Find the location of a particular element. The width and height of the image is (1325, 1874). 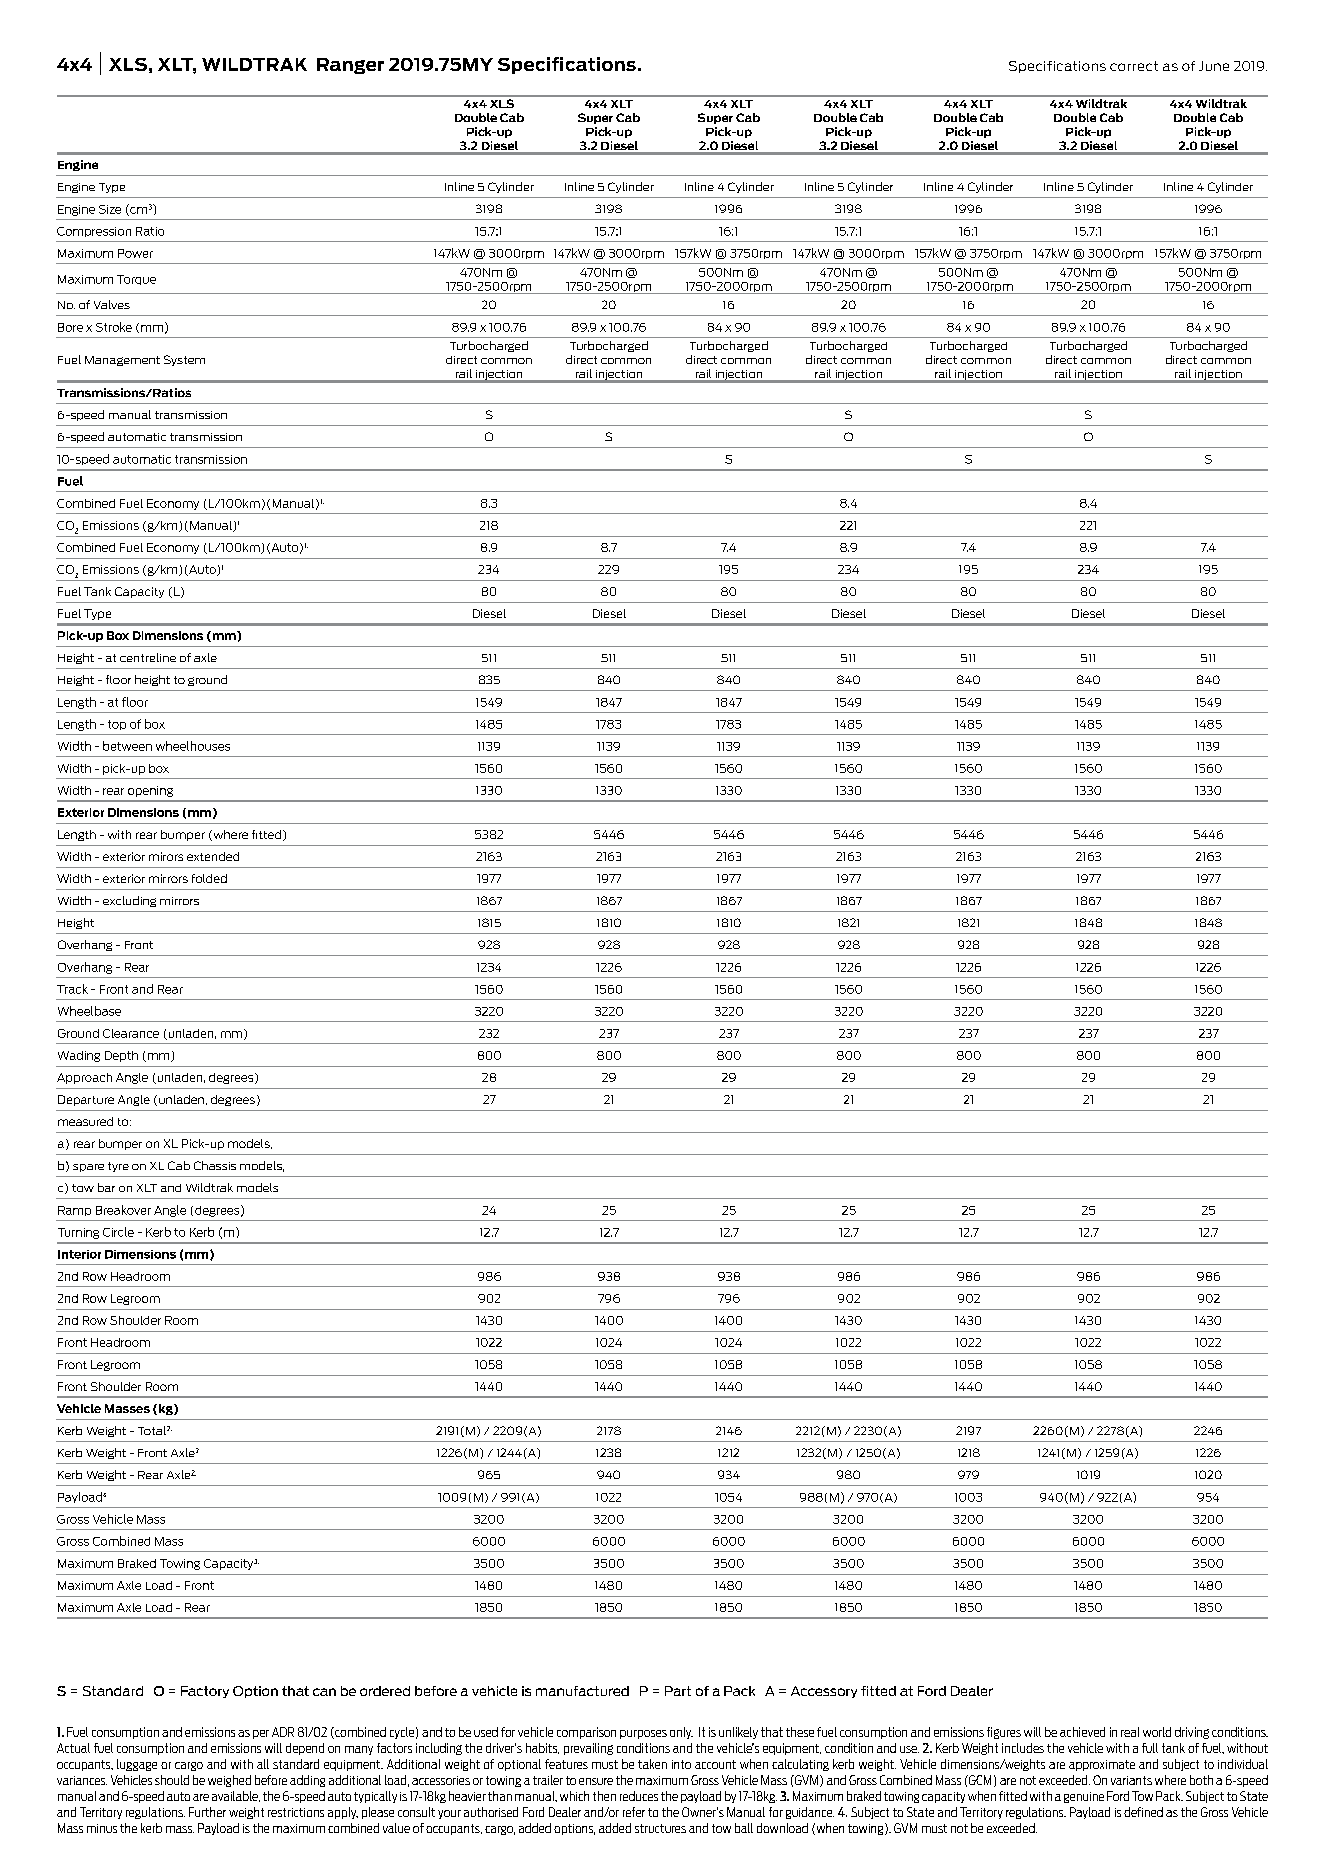

approximate is located at coordinates (1102, 1765).
